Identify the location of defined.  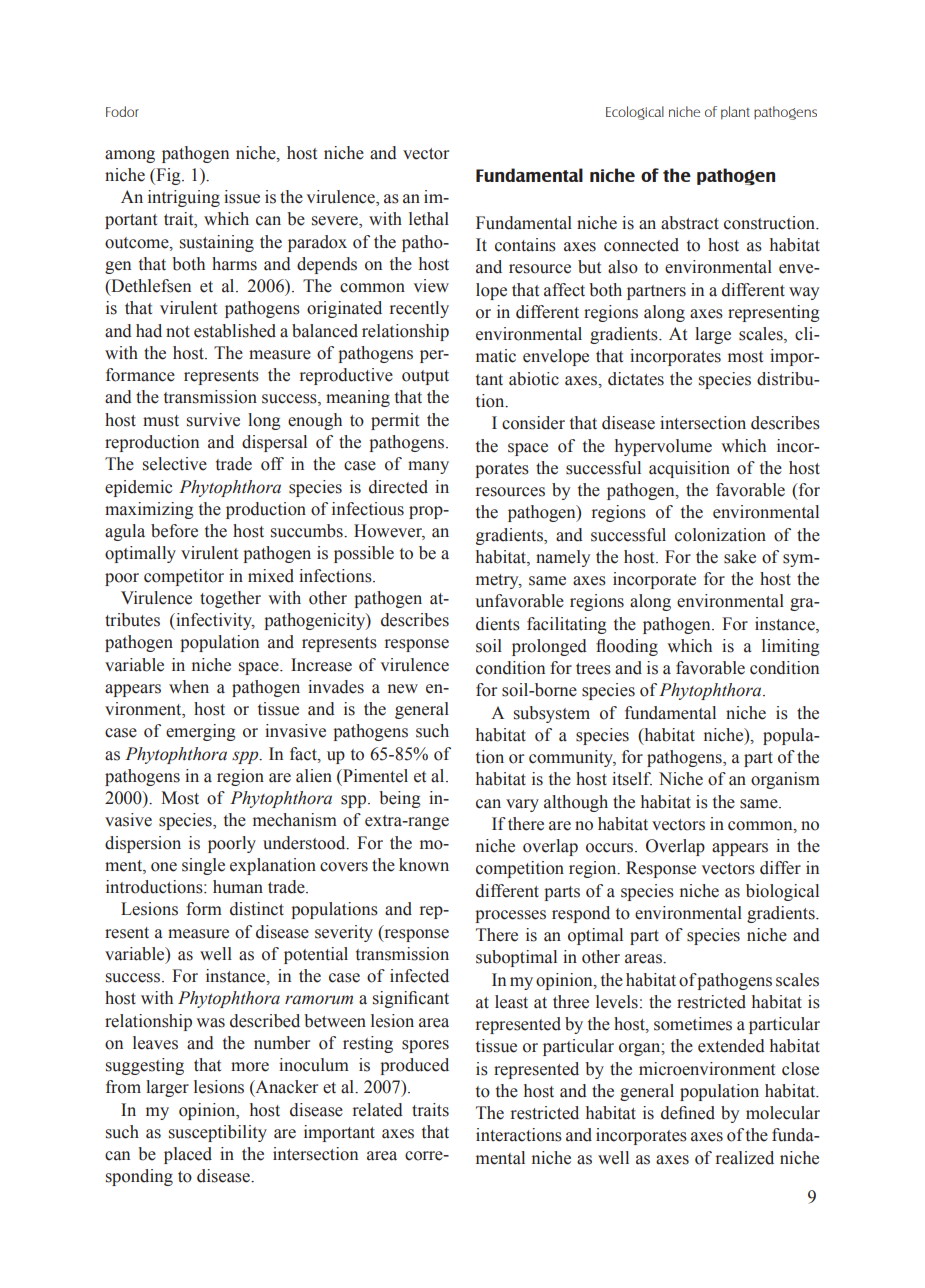
(688, 1113).
